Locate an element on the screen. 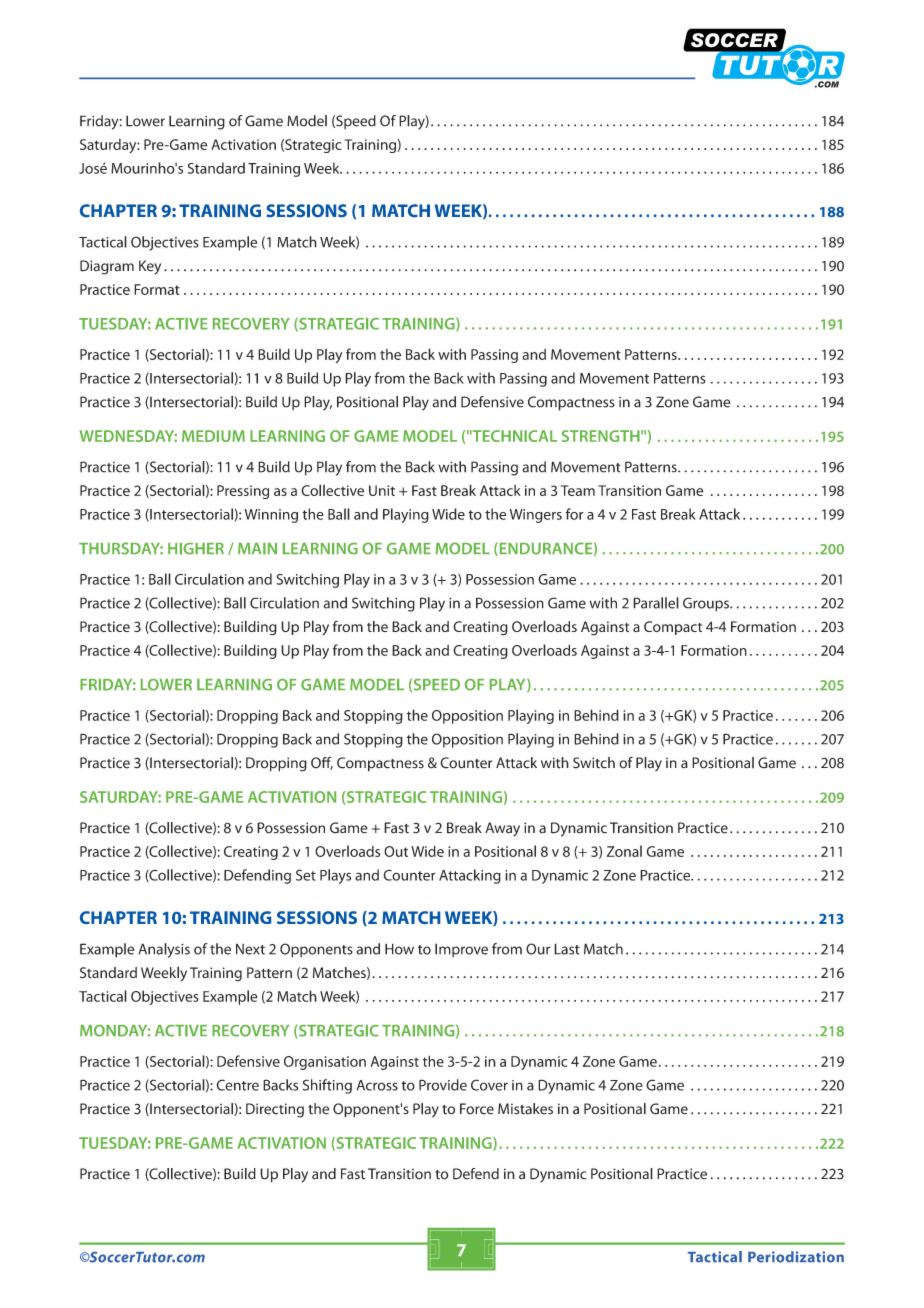 The height and width of the screenshot is (1308, 924). Force is located at coordinates (477, 1109).
